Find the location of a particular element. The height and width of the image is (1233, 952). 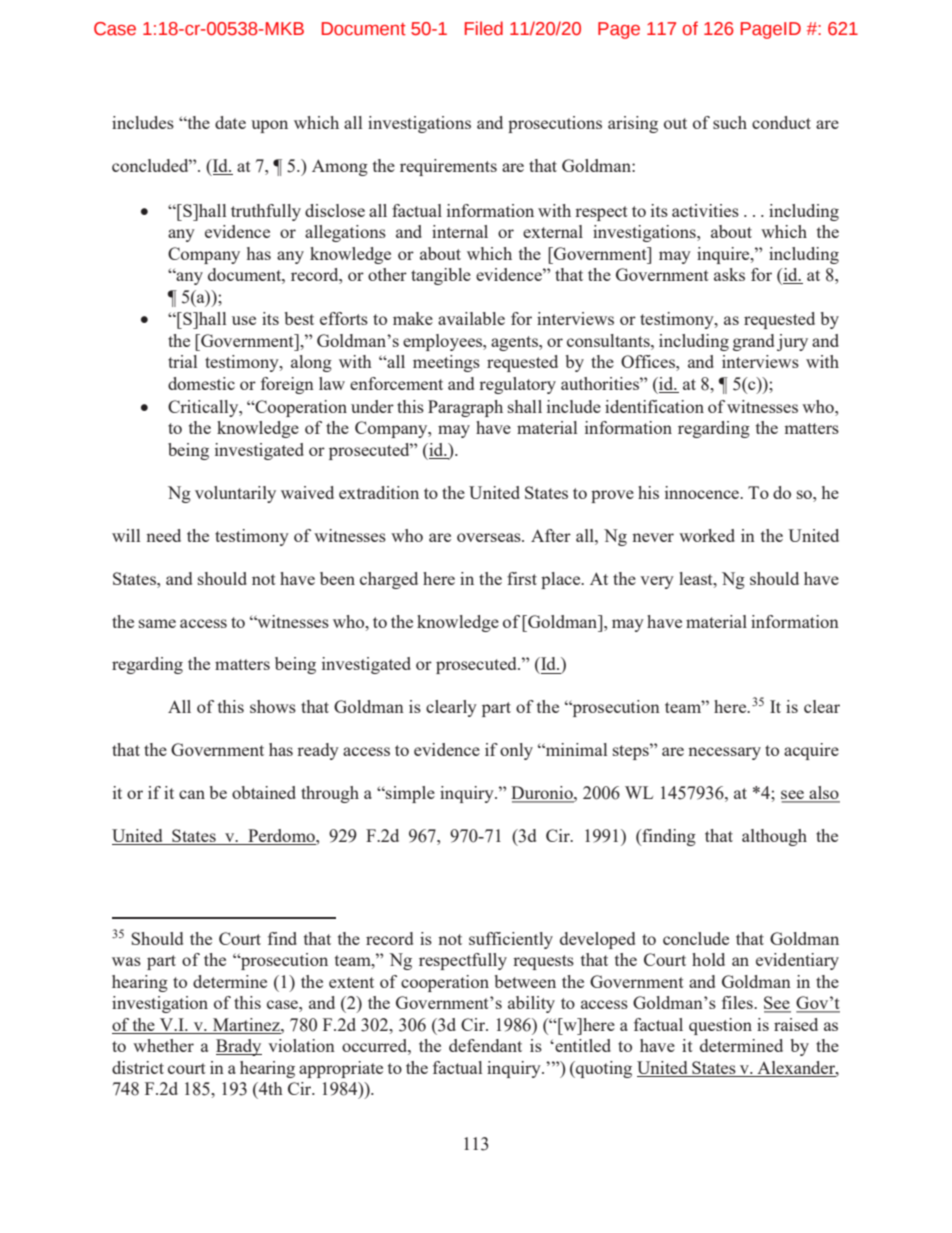

domestic is located at coordinates (201, 383).
